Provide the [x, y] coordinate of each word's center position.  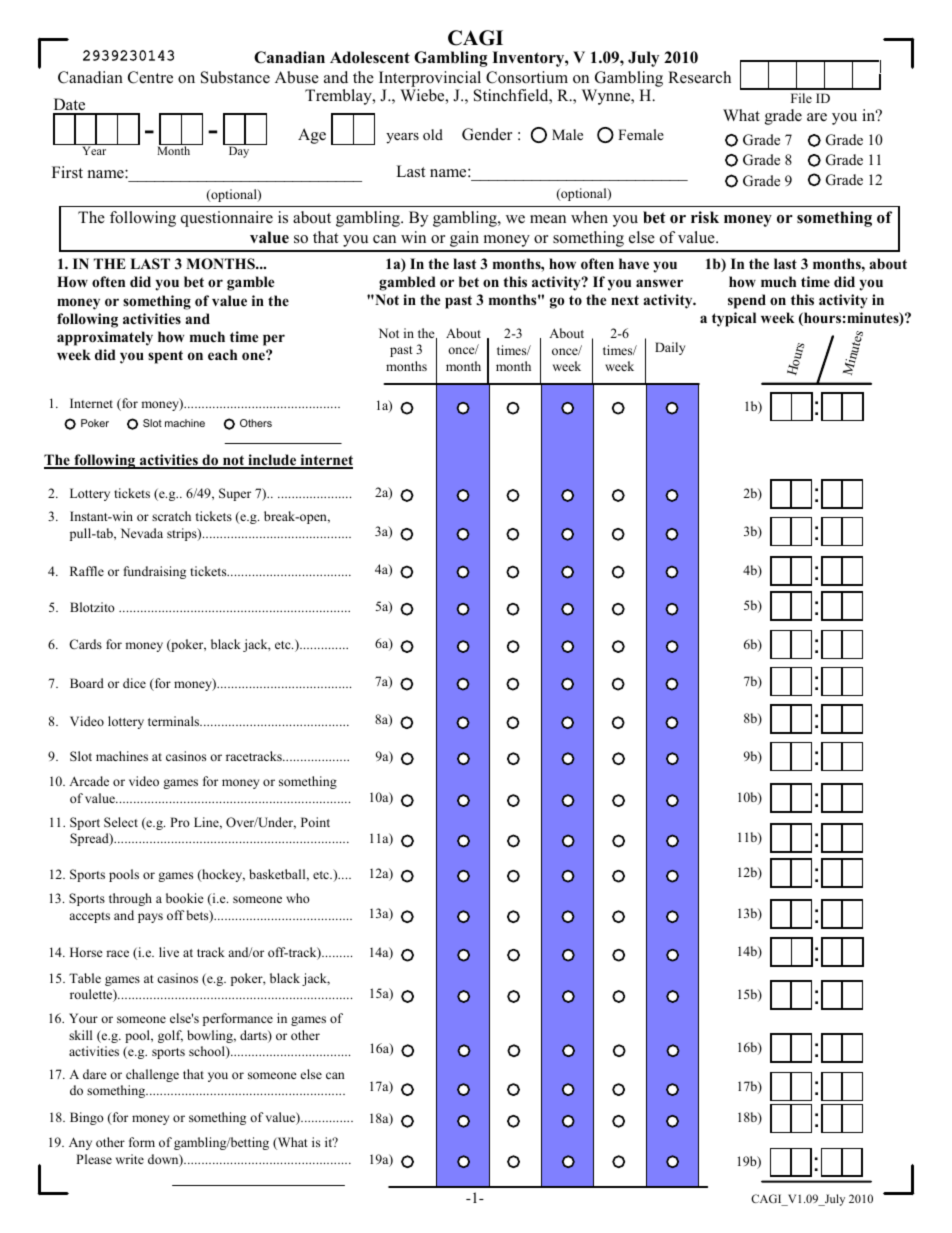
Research [699, 77]
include [272, 461]
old [433, 135]
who [298, 898]
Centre [150, 77]
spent [165, 357]
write [130, 1159]
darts [254, 1036]
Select [121, 822]
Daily [670, 348]
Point [315, 822]
